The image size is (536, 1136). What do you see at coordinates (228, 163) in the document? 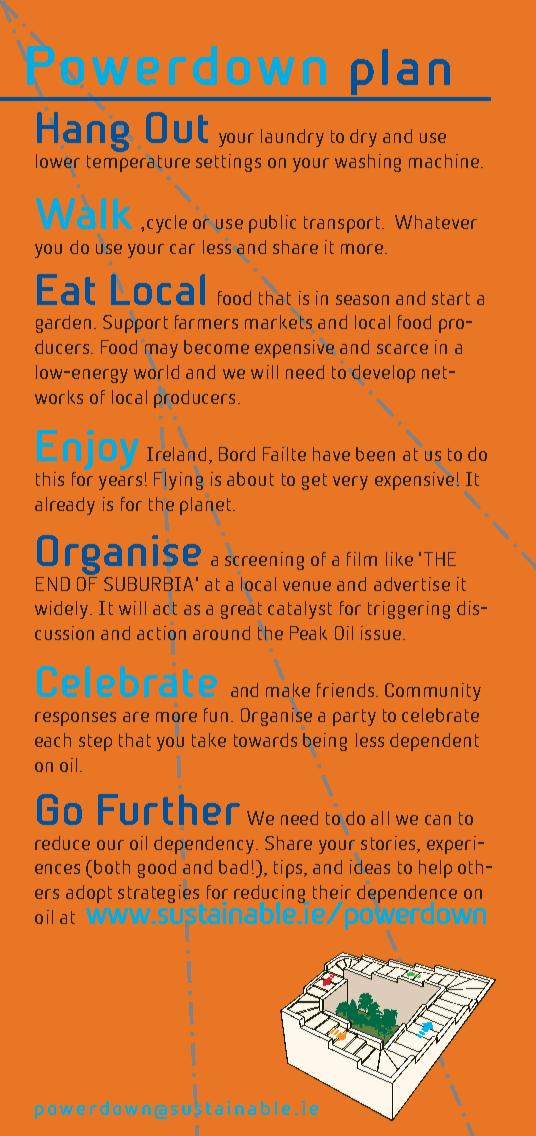
I see `settings` at bounding box center [228, 163].
